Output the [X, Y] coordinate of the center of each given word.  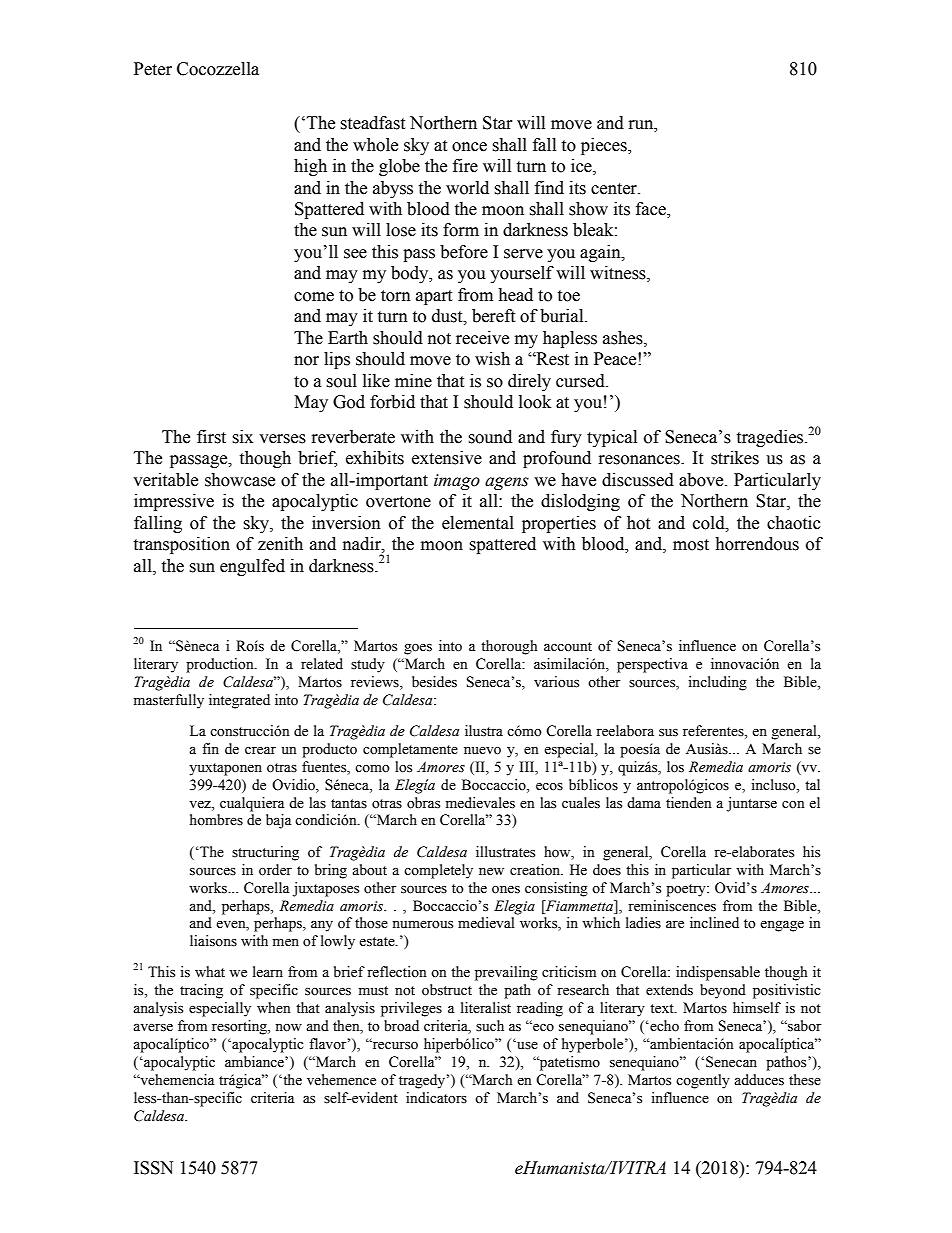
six [242, 437]
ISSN [153, 1168]
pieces [605, 146]
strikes [735, 458]
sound [490, 437]
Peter [153, 69]
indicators [436, 1098]
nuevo [482, 751]
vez [201, 805]
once [469, 147]
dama [644, 802]
